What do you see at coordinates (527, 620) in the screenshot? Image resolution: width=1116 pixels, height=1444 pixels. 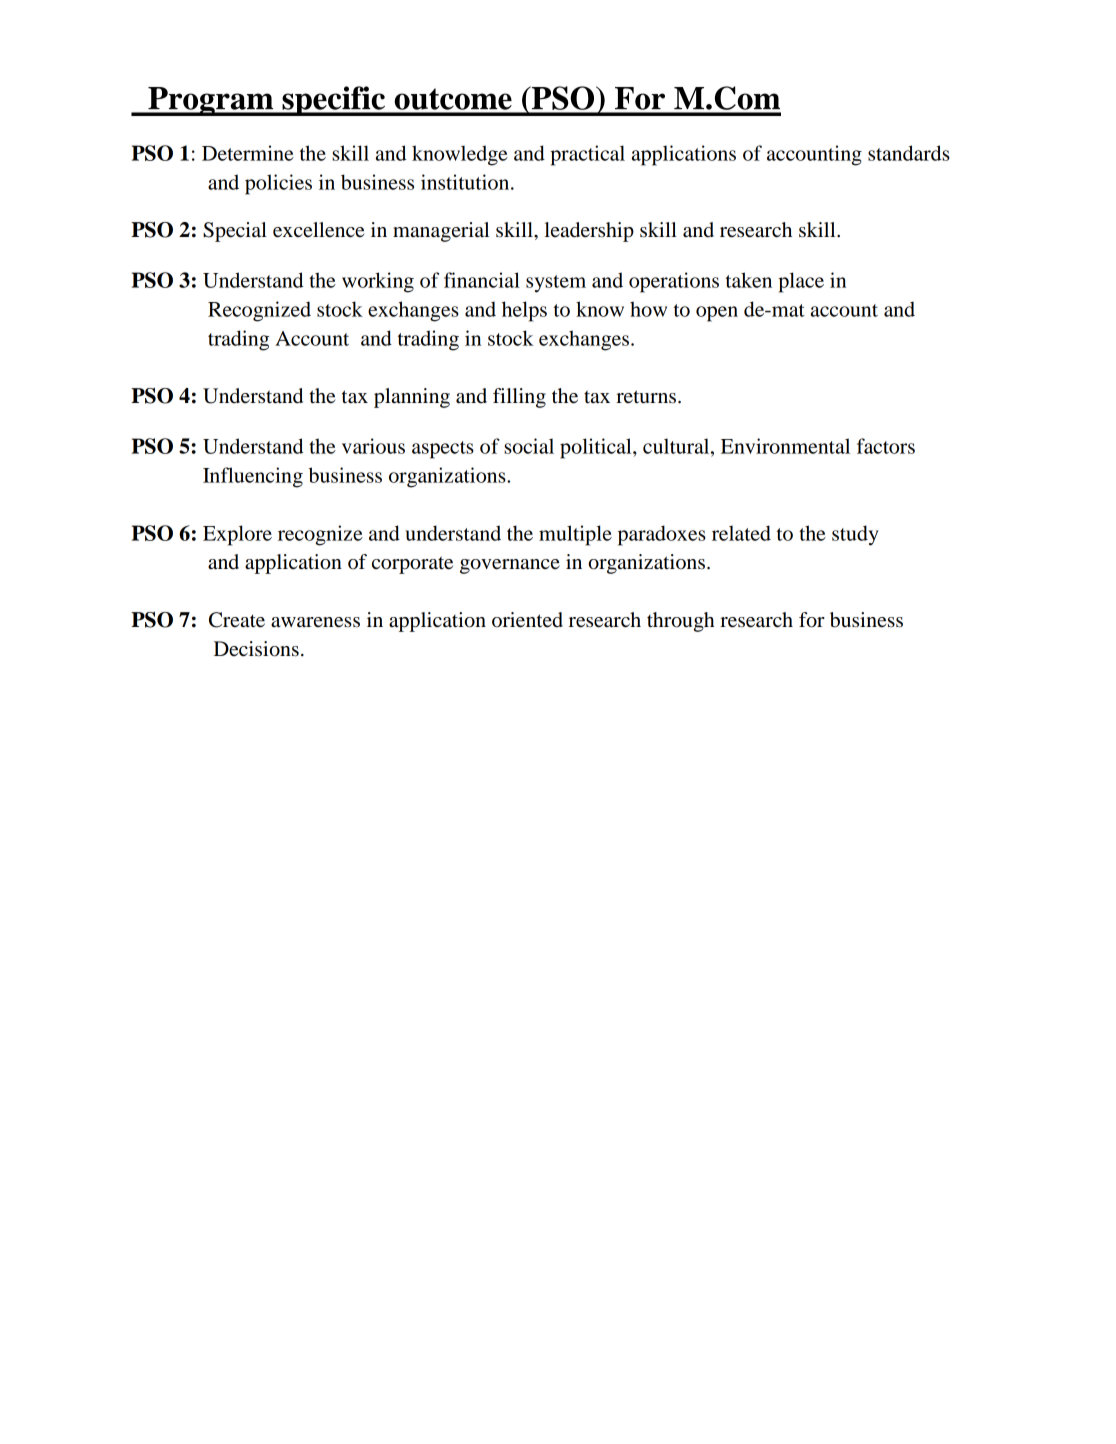 I see `oriented` at bounding box center [527, 620].
